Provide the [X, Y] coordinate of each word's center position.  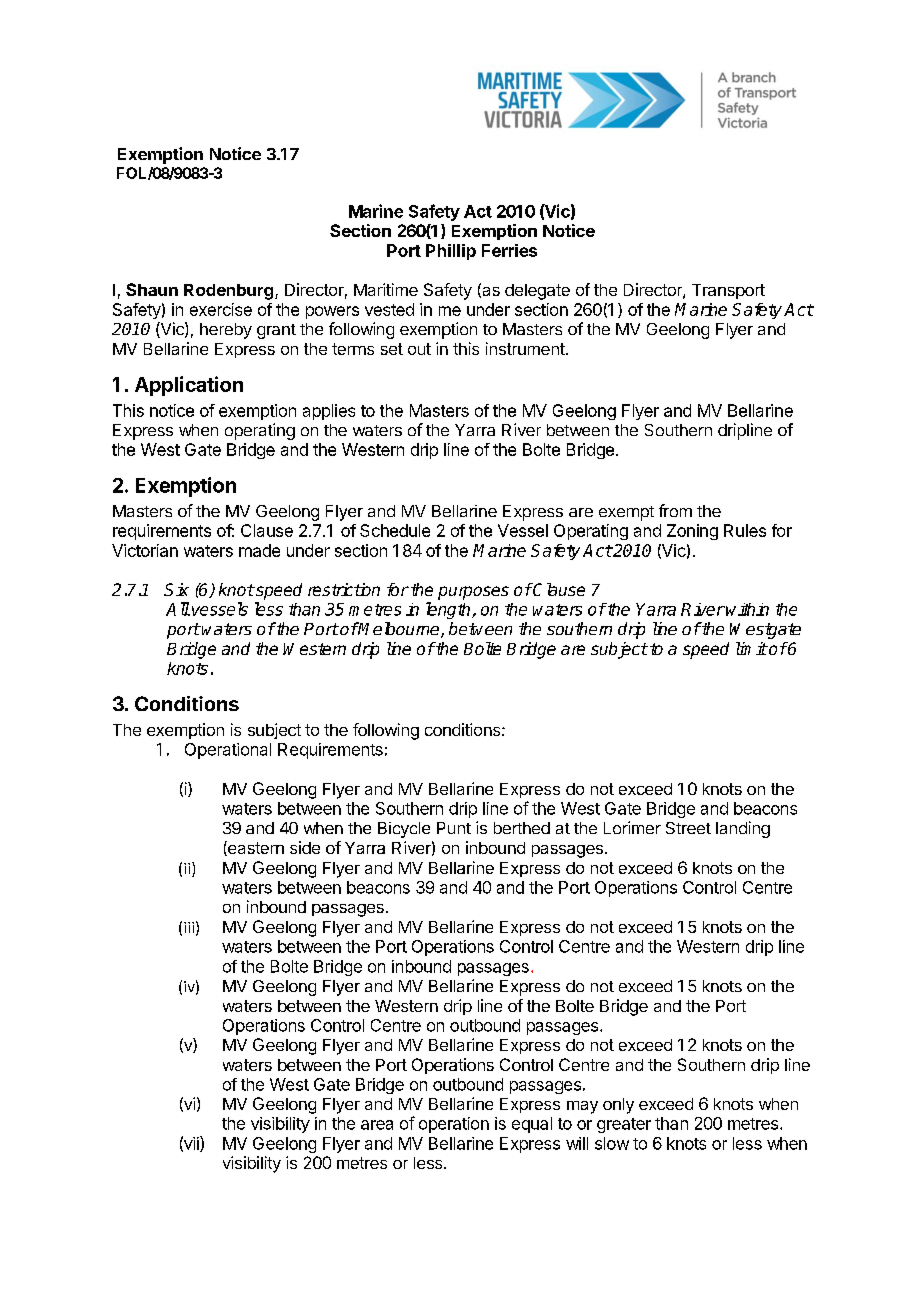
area [377, 1125]
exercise [221, 309]
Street [688, 828]
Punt [454, 828]
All [178, 609]
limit [751, 648]
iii [189, 927]
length [449, 610]
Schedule [395, 530]
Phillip [451, 252]
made [259, 550]
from [675, 510]
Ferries [509, 250]
